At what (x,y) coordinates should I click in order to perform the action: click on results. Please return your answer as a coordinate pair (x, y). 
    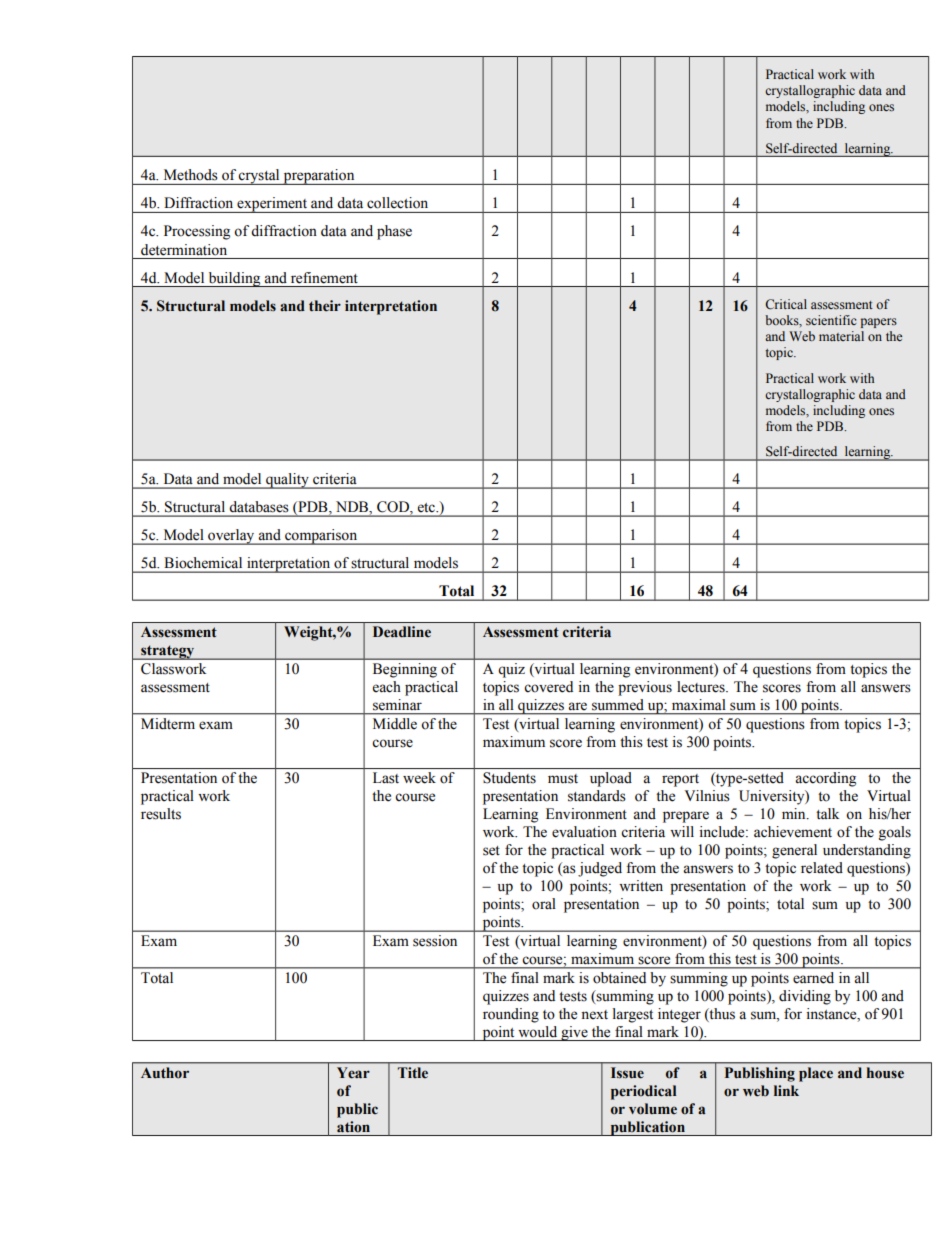
    Looking at the image, I should click on (161, 814).
